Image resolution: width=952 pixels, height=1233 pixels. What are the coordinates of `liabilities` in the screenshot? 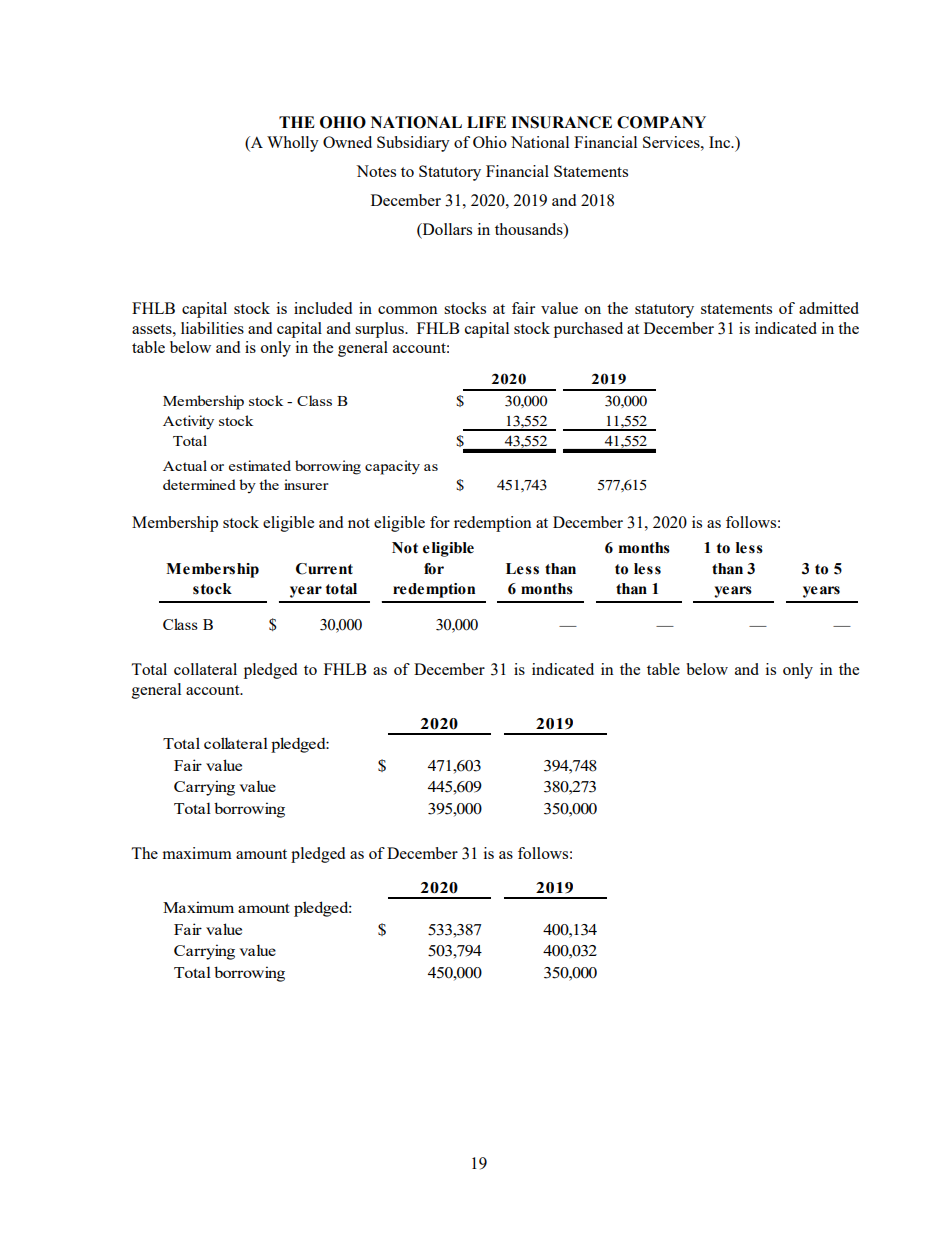 It's located at (212, 328).
